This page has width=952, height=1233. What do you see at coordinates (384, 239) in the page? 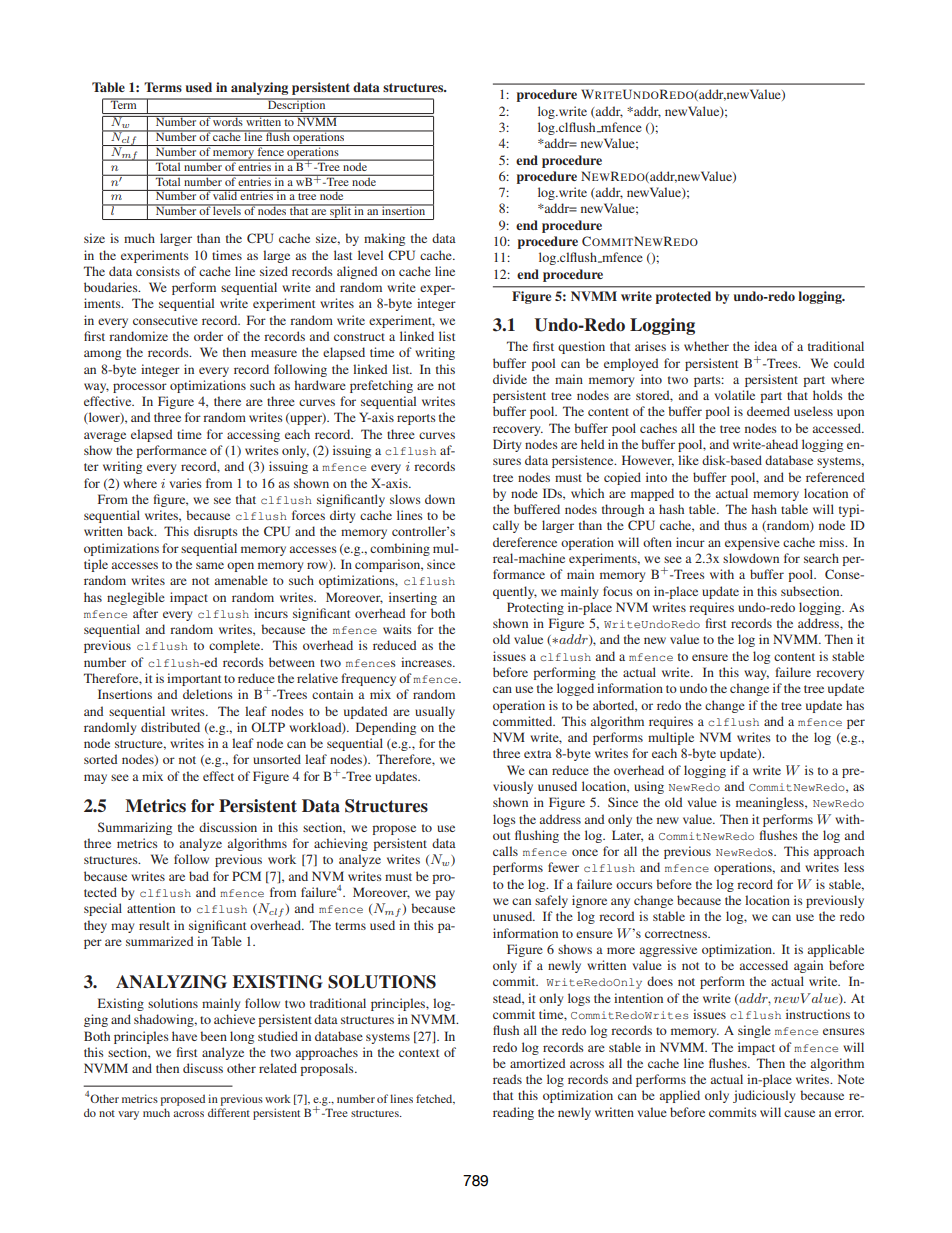
I see `making` at bounding box center [384, 239].
